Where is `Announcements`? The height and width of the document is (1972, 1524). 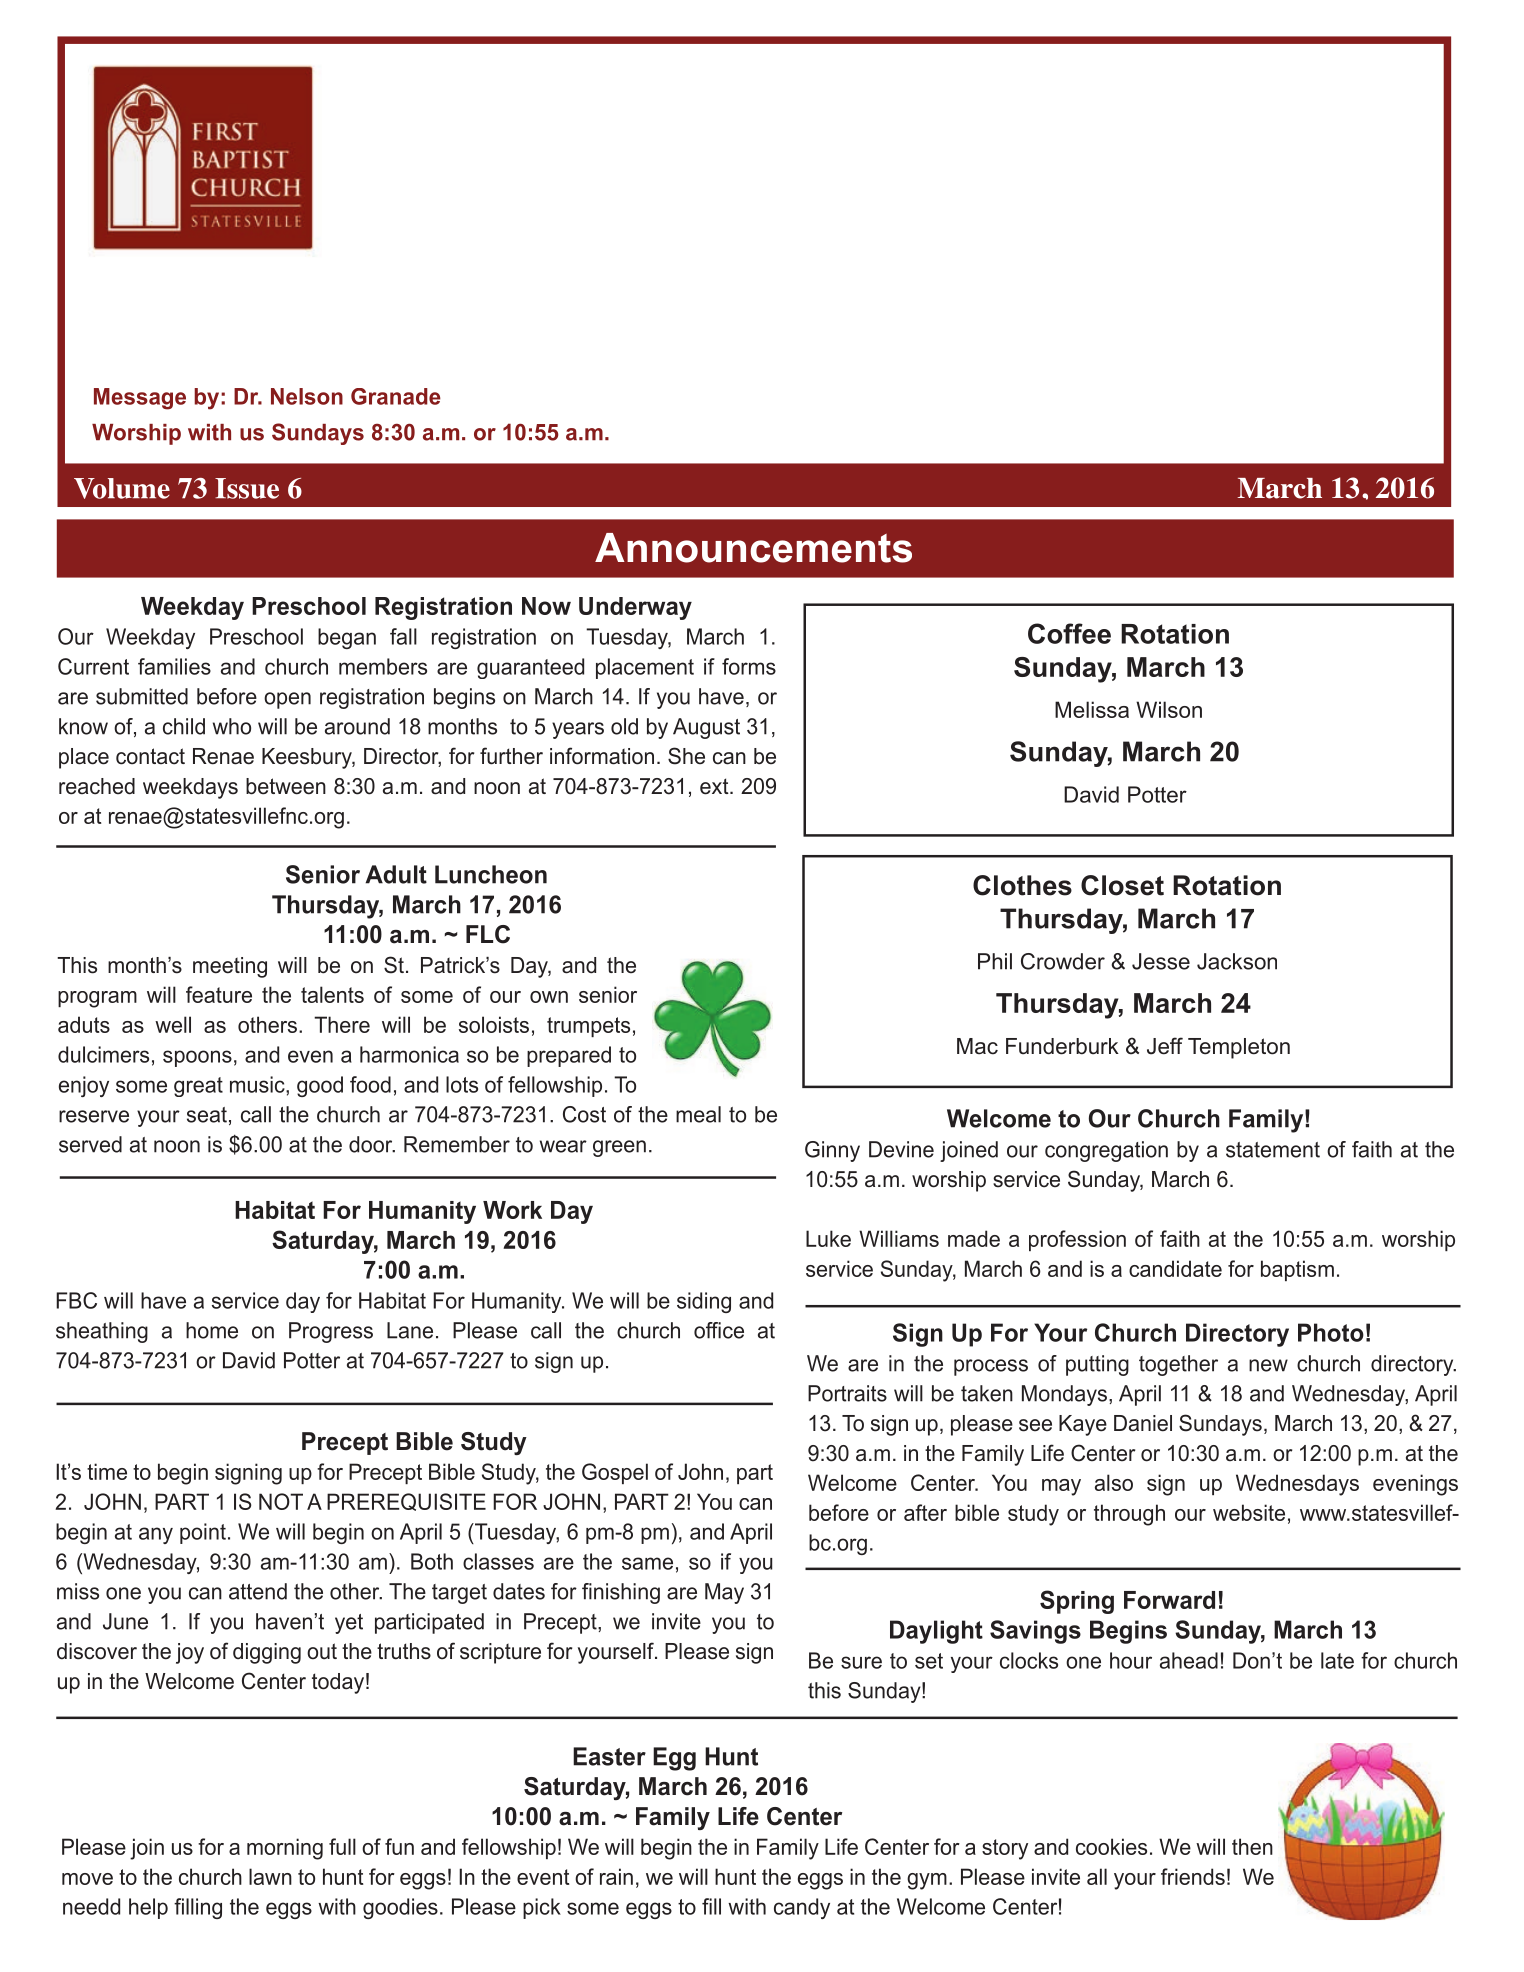
Announcements is located at coordinates (753, 548).
